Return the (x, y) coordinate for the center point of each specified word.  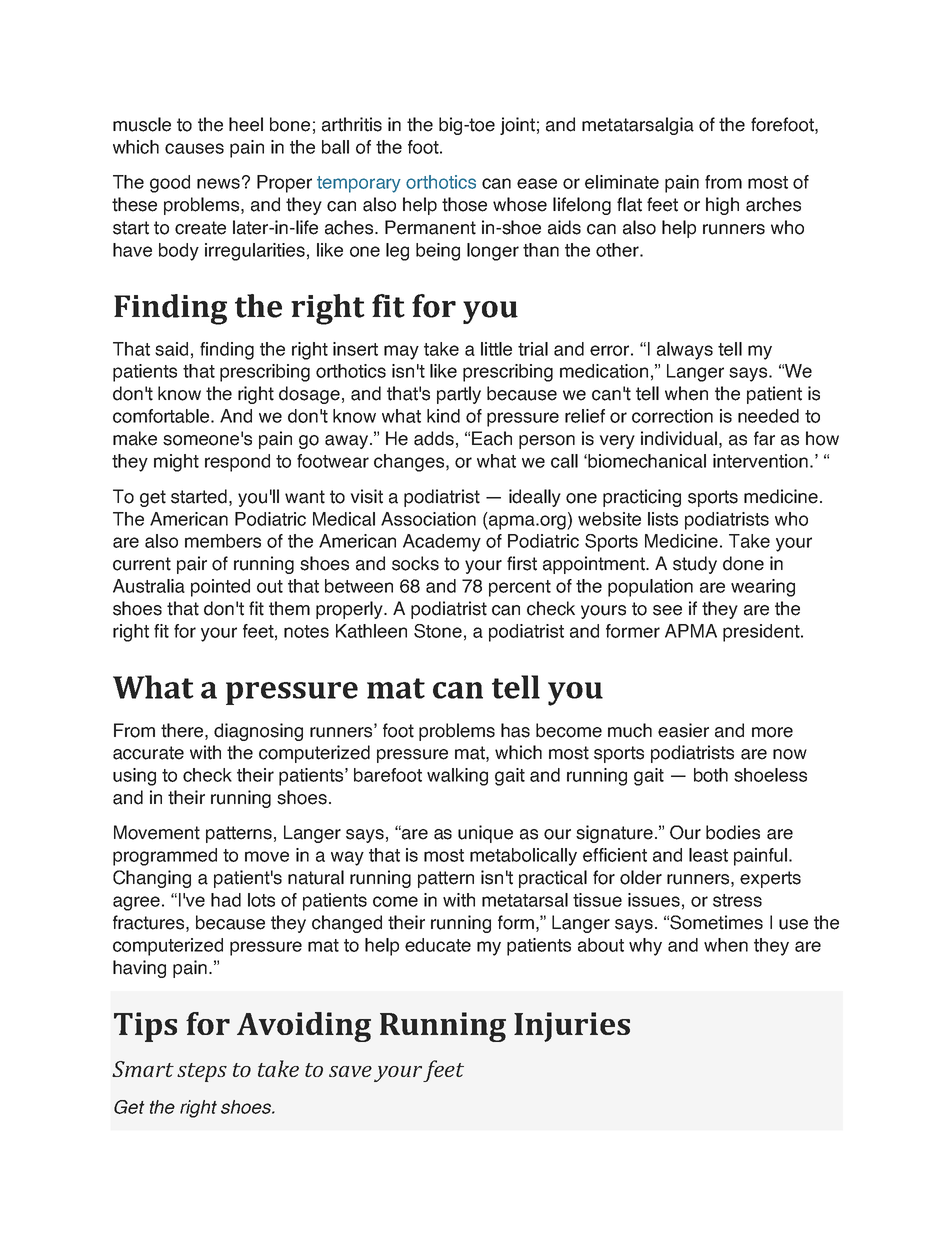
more (772, 732)
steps (202, 1072)
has (515, 730)
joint (517, 126)
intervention (760, 461)
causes (194, 148)
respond (237, 463)
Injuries (572, 1027)
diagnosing (258, 732)
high (722, 206)
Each (492, 438)
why (645, 947)
